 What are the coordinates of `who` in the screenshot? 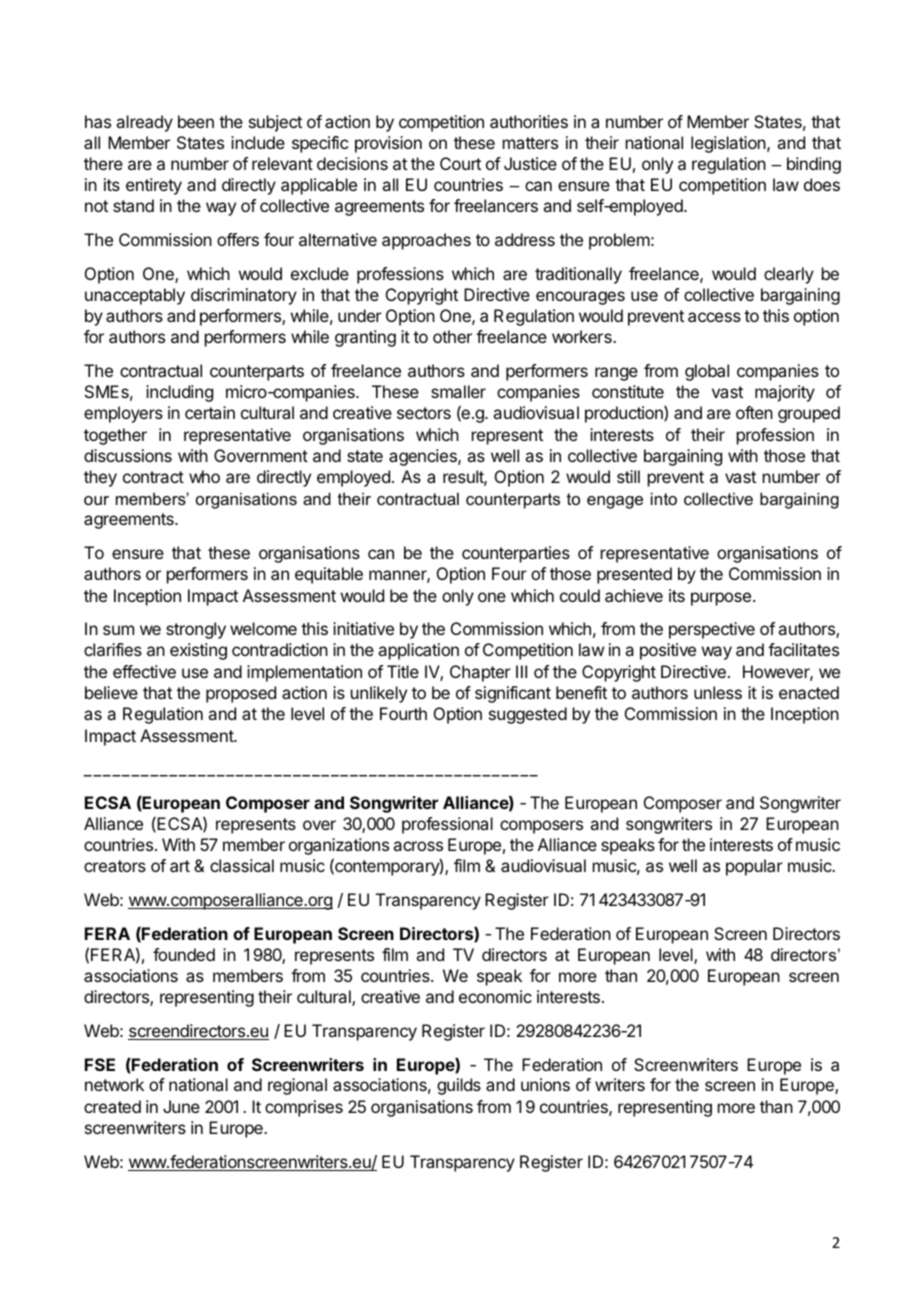 It's located at (204, 476).
